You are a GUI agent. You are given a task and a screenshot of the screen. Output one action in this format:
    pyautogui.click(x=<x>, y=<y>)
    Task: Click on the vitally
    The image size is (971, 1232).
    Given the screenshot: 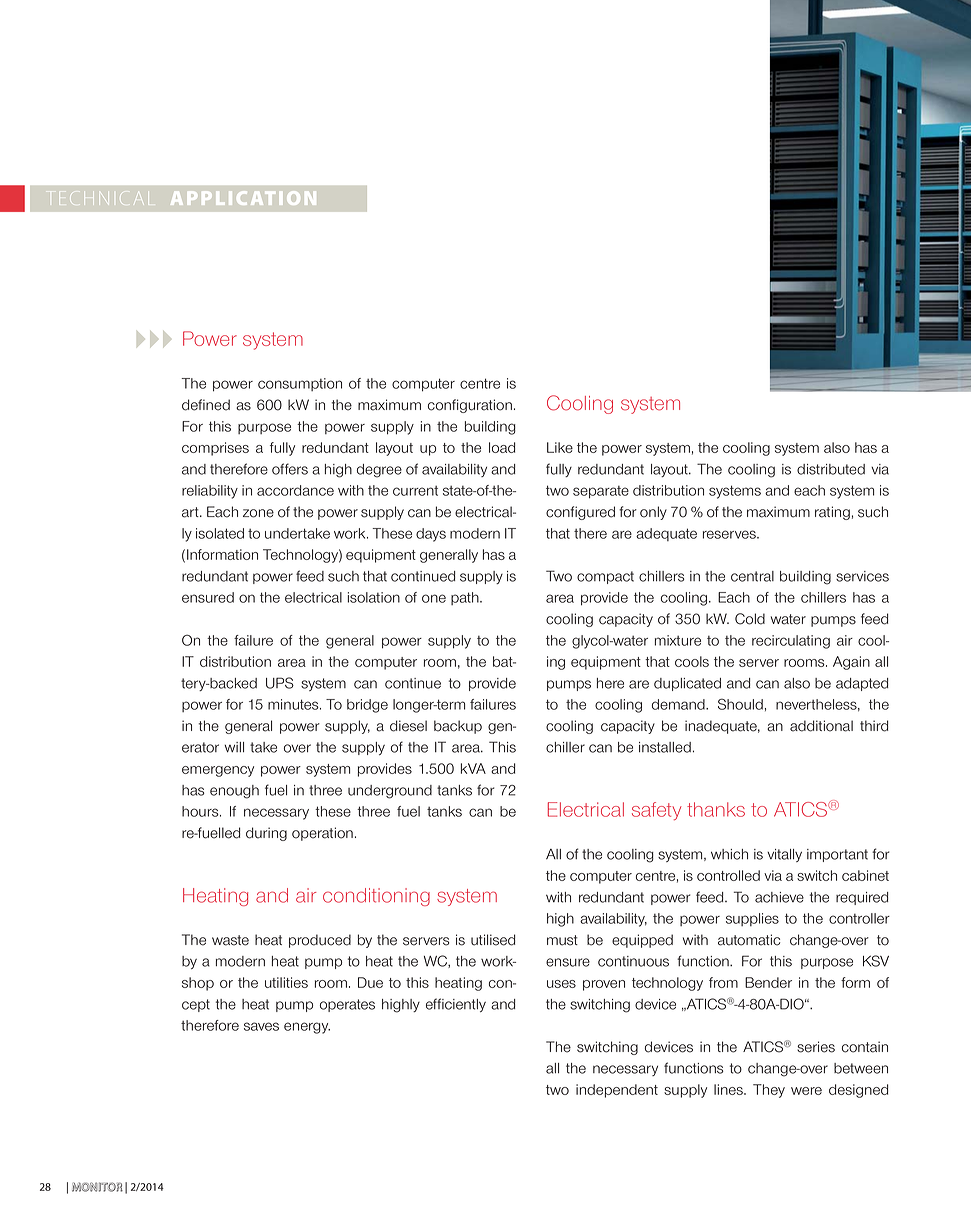 What is the action you would take?
    pyautogui.click(x=784, y=855)
